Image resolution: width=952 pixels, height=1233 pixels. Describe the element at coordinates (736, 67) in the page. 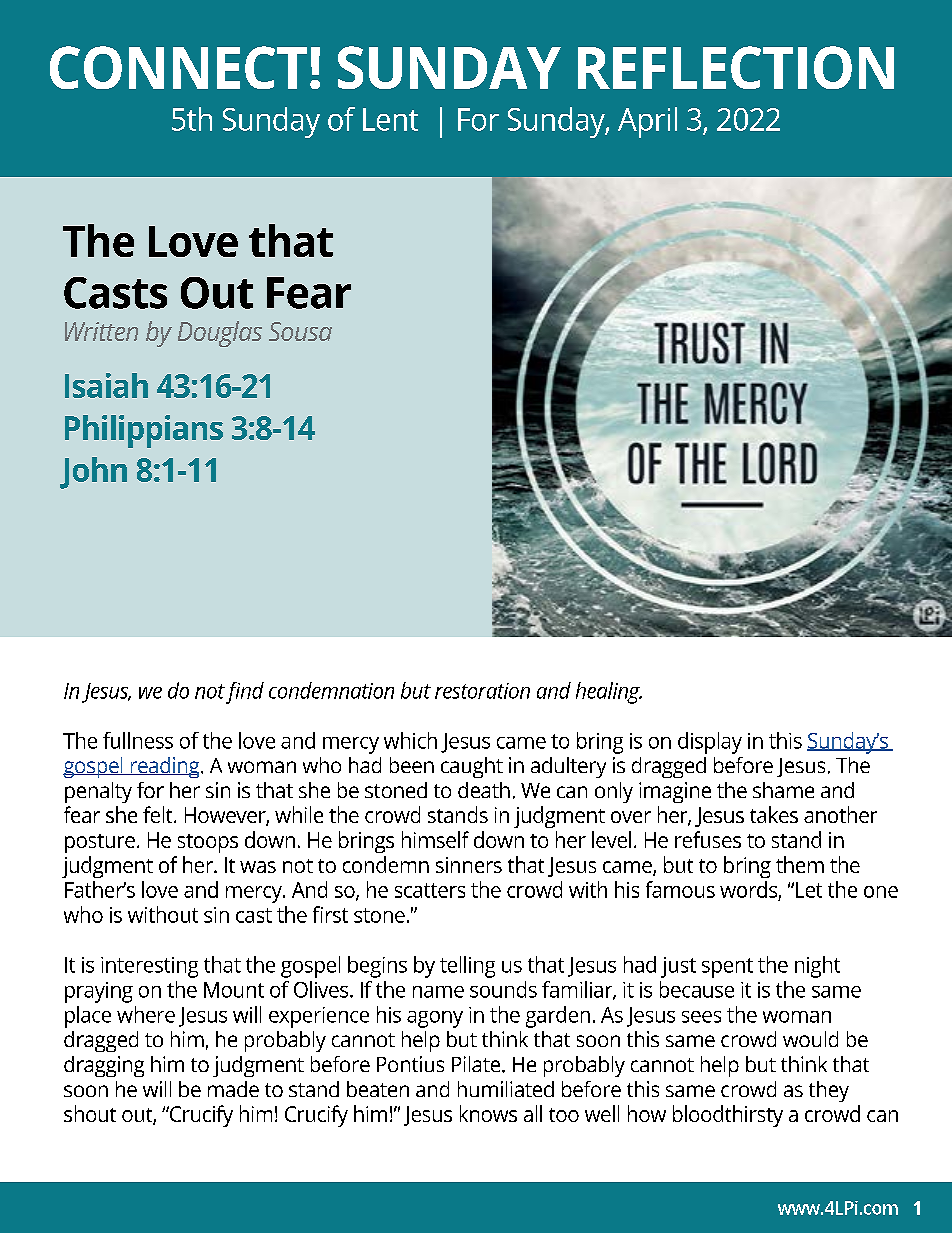

I see `REFLECTION` at that location.
